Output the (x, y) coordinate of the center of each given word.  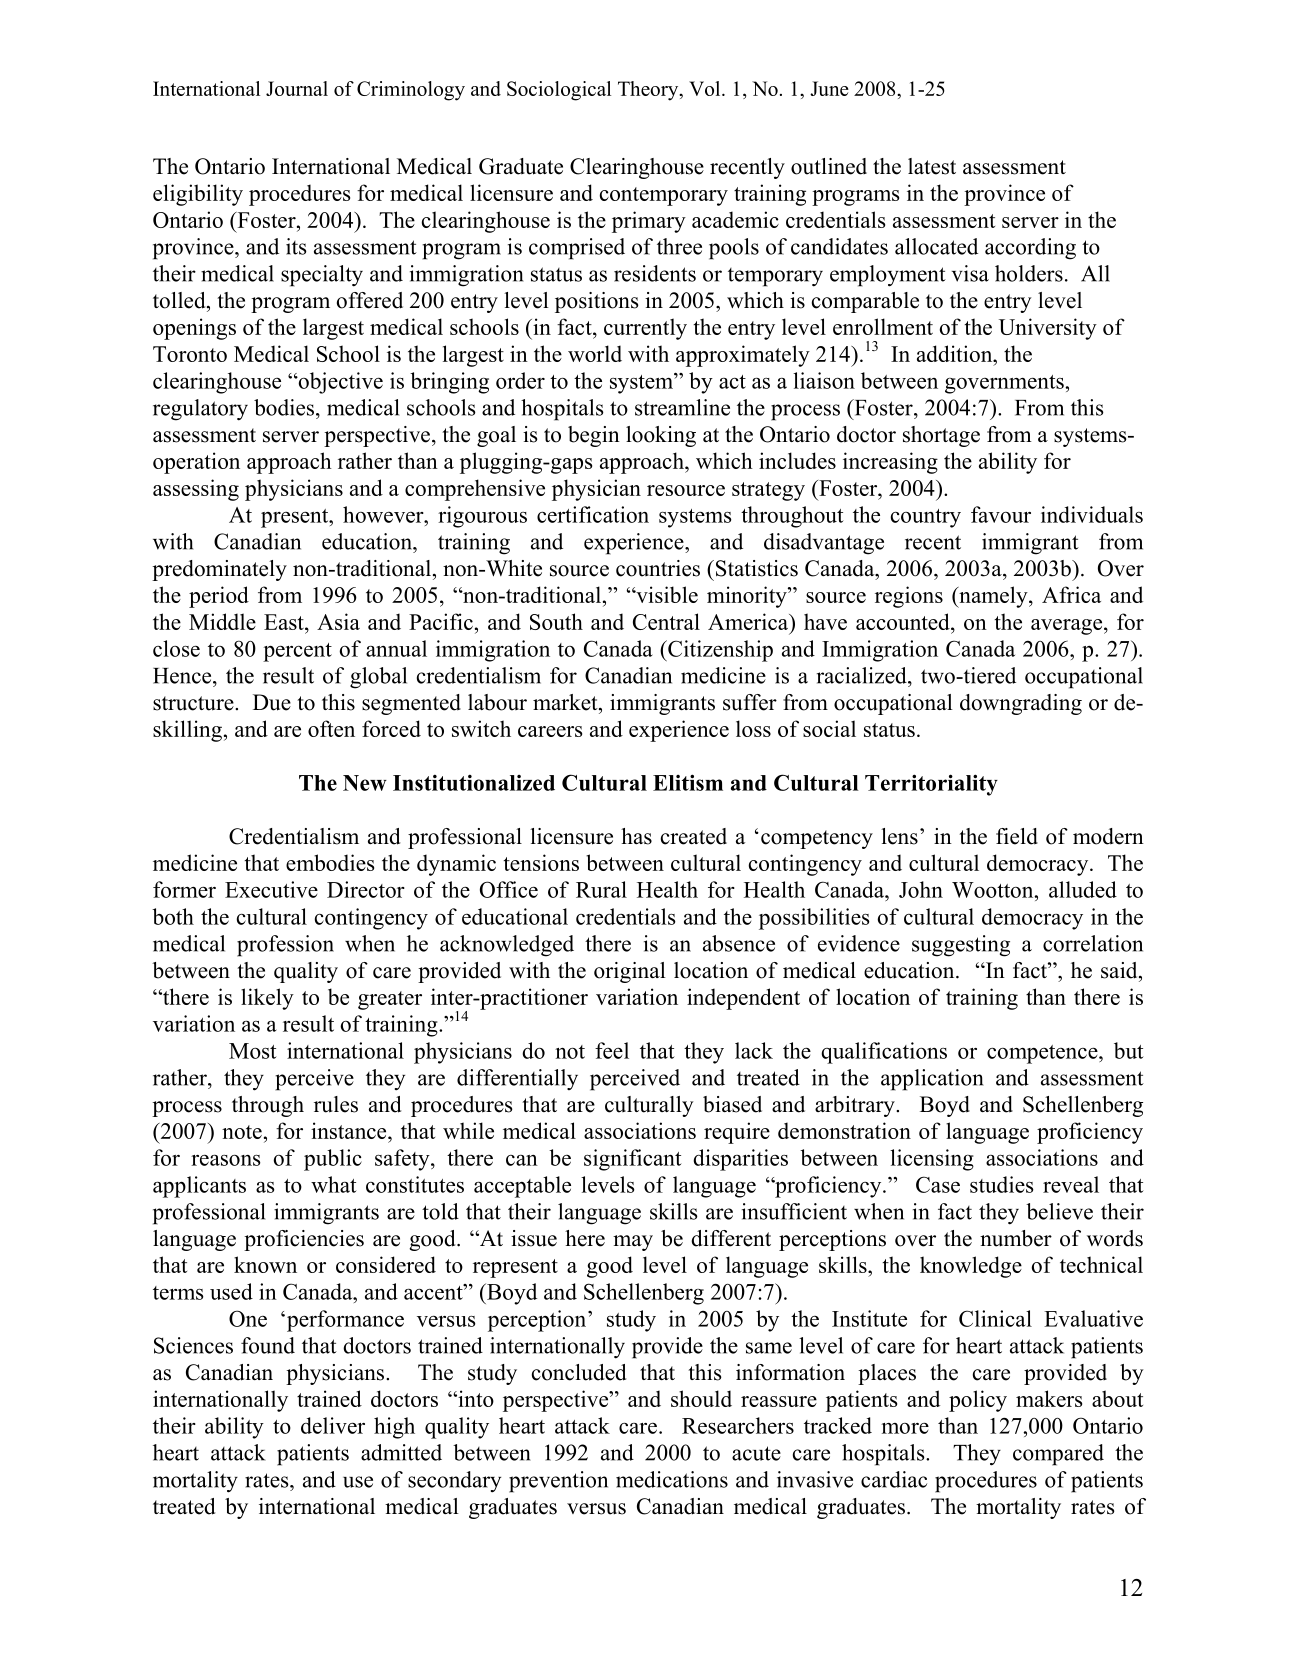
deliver (333, 1425)
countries (658, 568)
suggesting (961, 946)
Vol (706, 88)
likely (267, 999)
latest (932, 166)
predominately (219, 570)
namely (993, 597)
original (630, 972)
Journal (297, 88)
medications (672, 1479)
